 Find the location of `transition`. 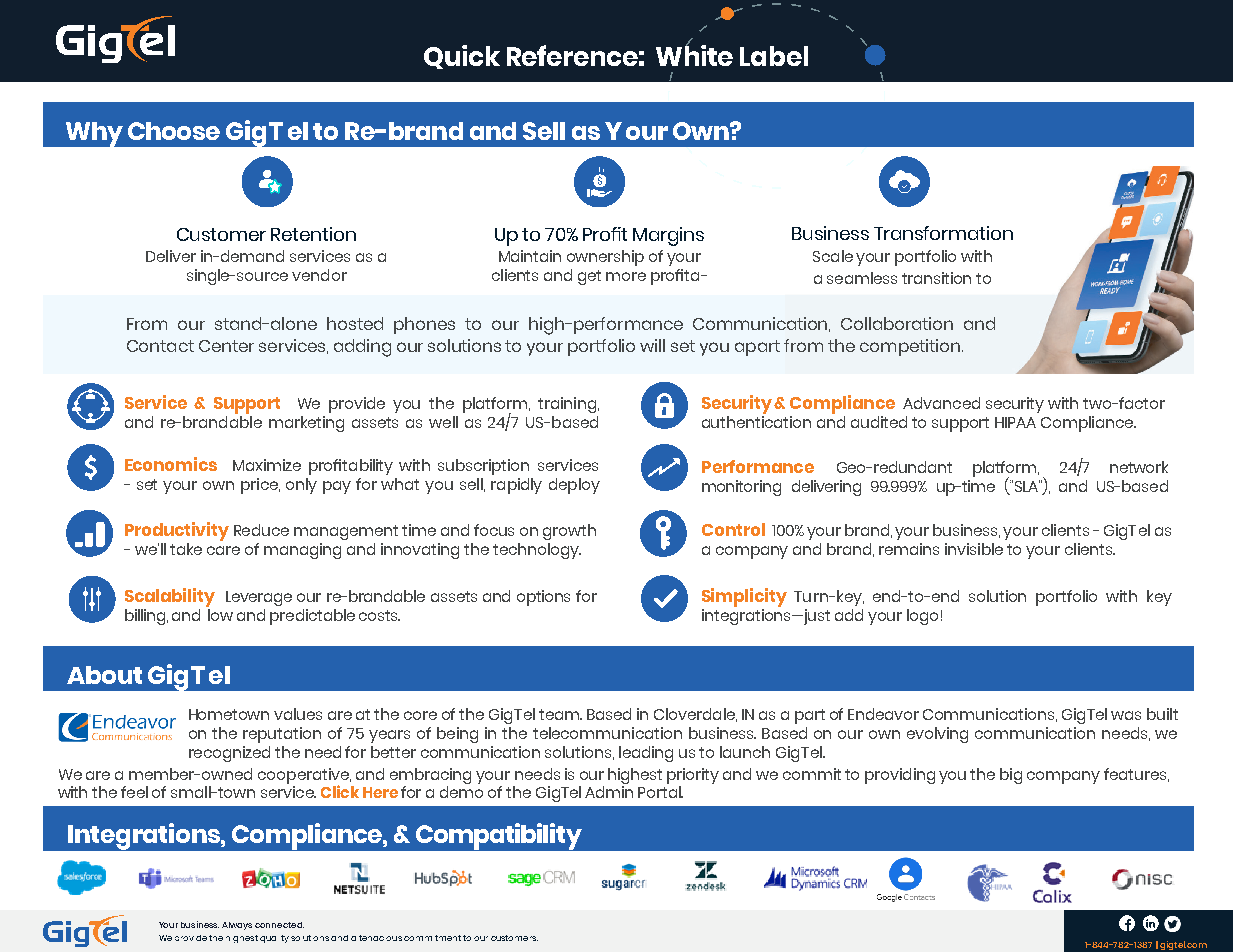

transition is located at coordinates (936, 278).
